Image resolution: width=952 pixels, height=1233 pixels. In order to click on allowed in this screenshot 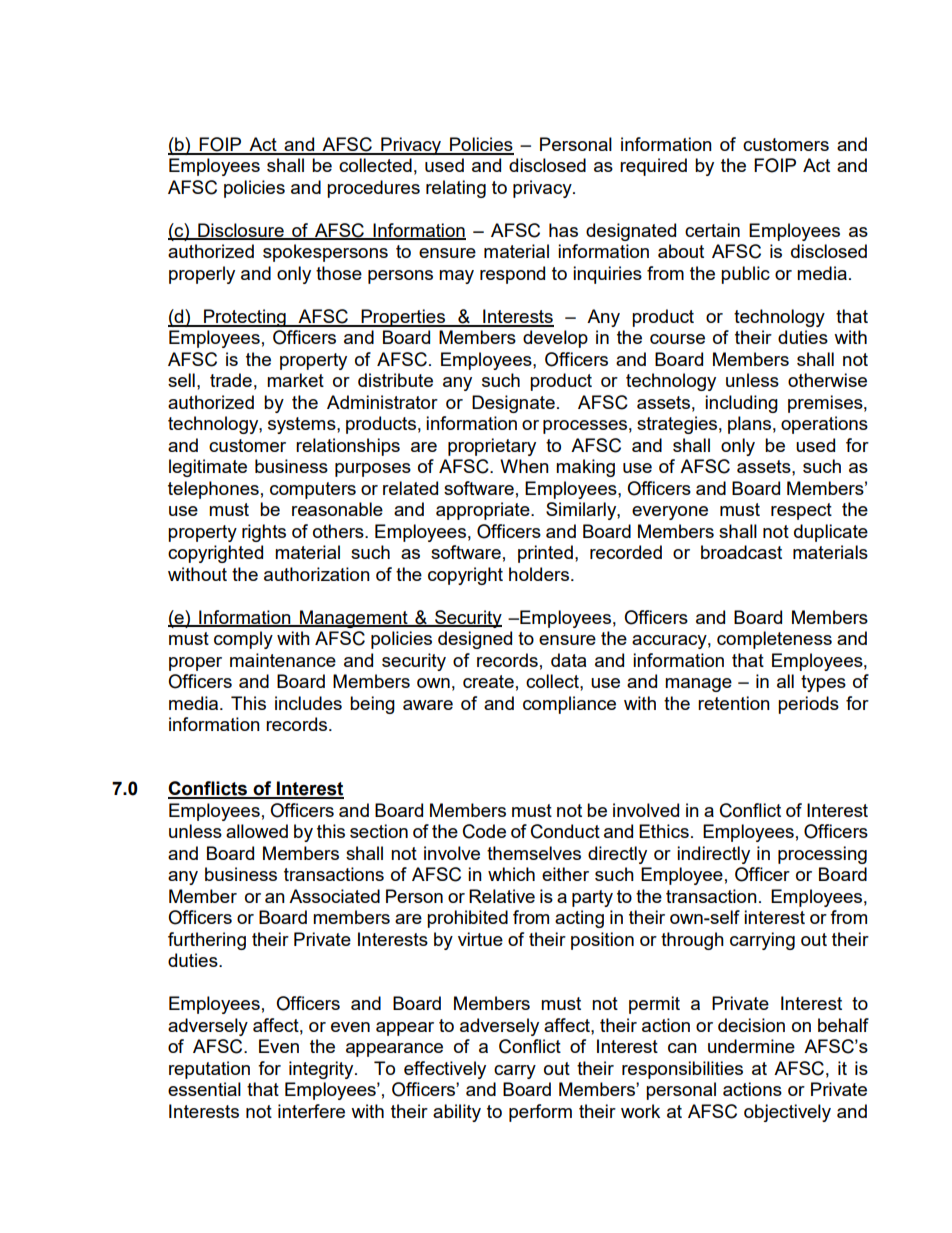, I will do `click(257, 831)`.
